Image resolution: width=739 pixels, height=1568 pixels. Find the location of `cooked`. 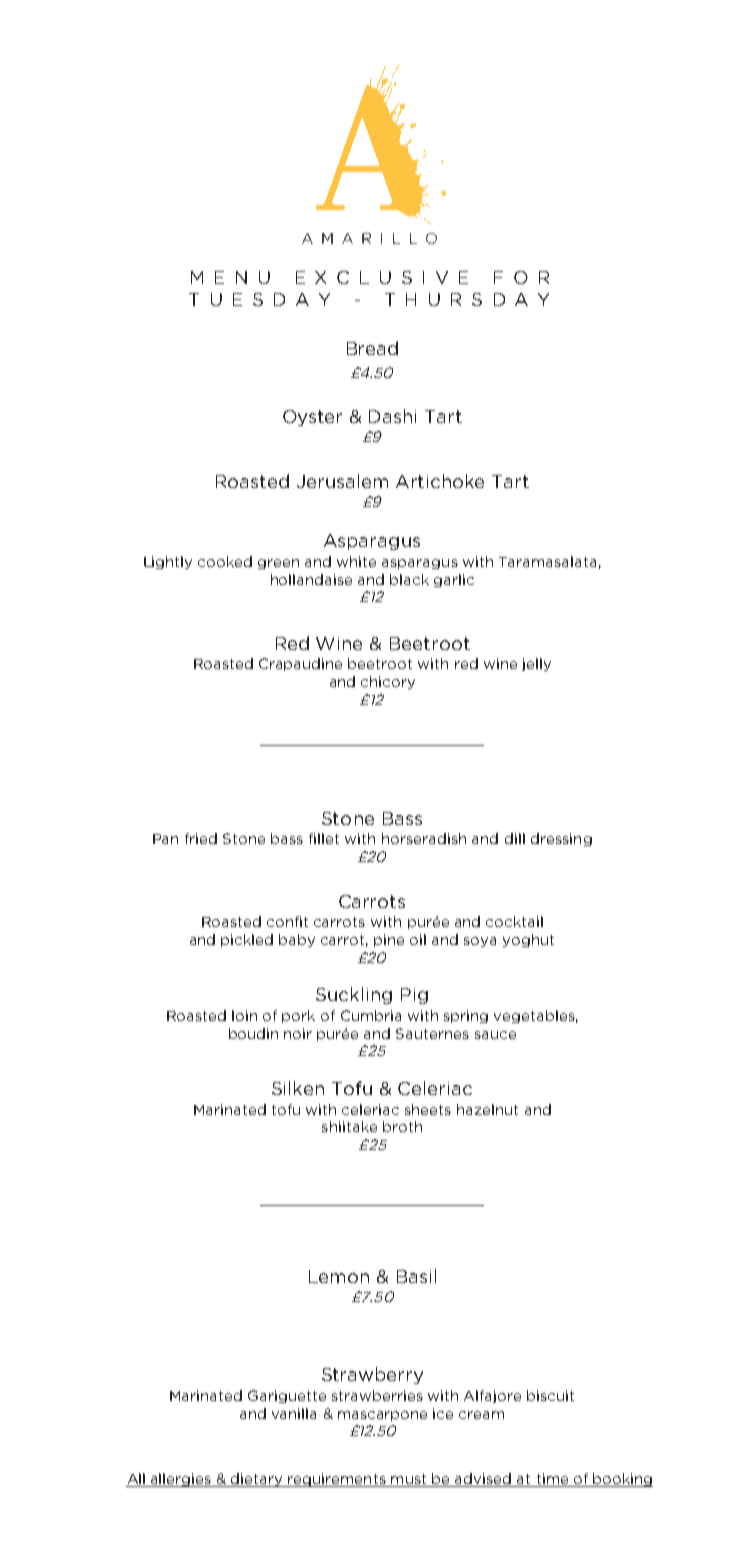

cooked is located at coordinates (225, 561).
